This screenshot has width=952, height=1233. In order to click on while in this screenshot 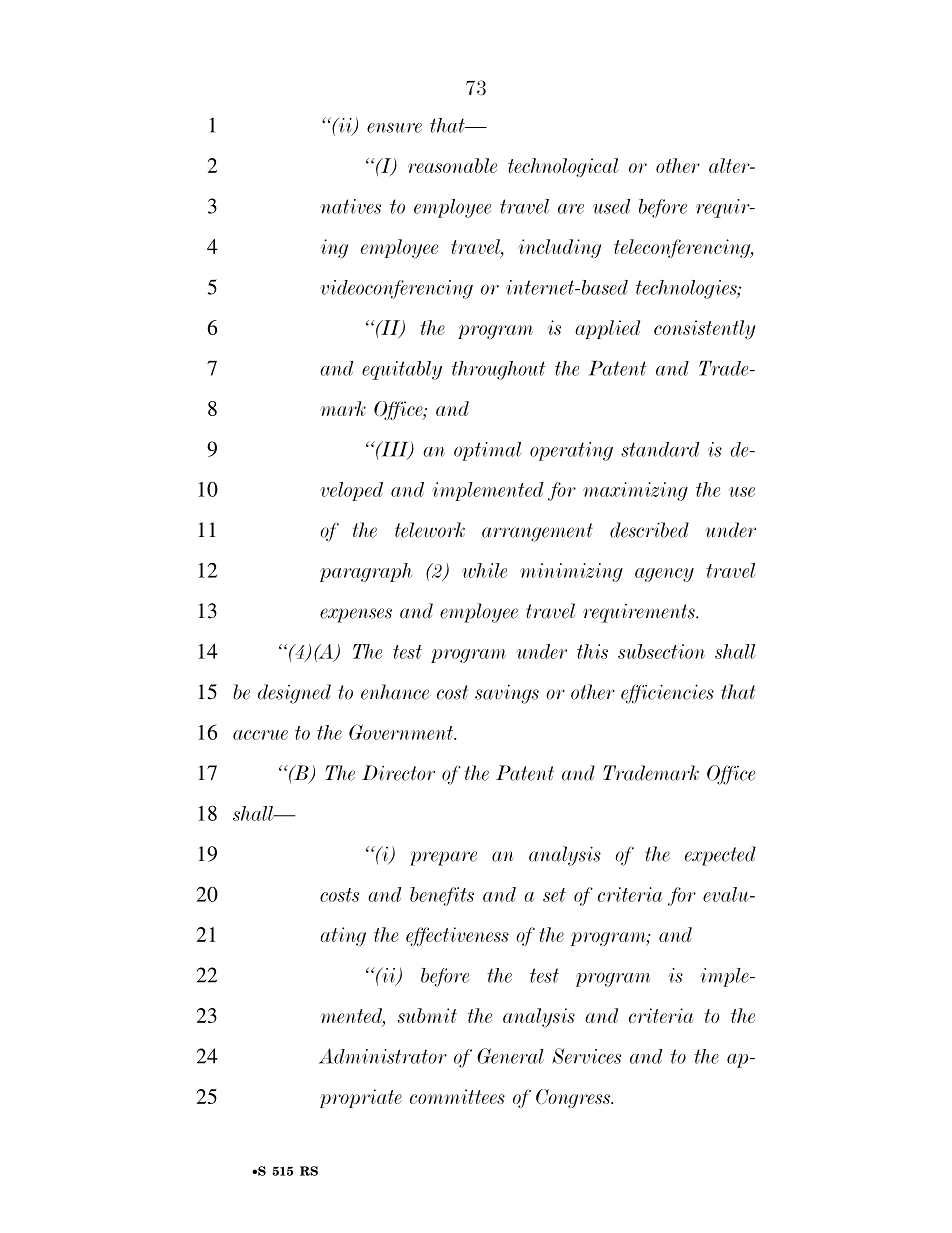, I will do `click(484, 570)`.
